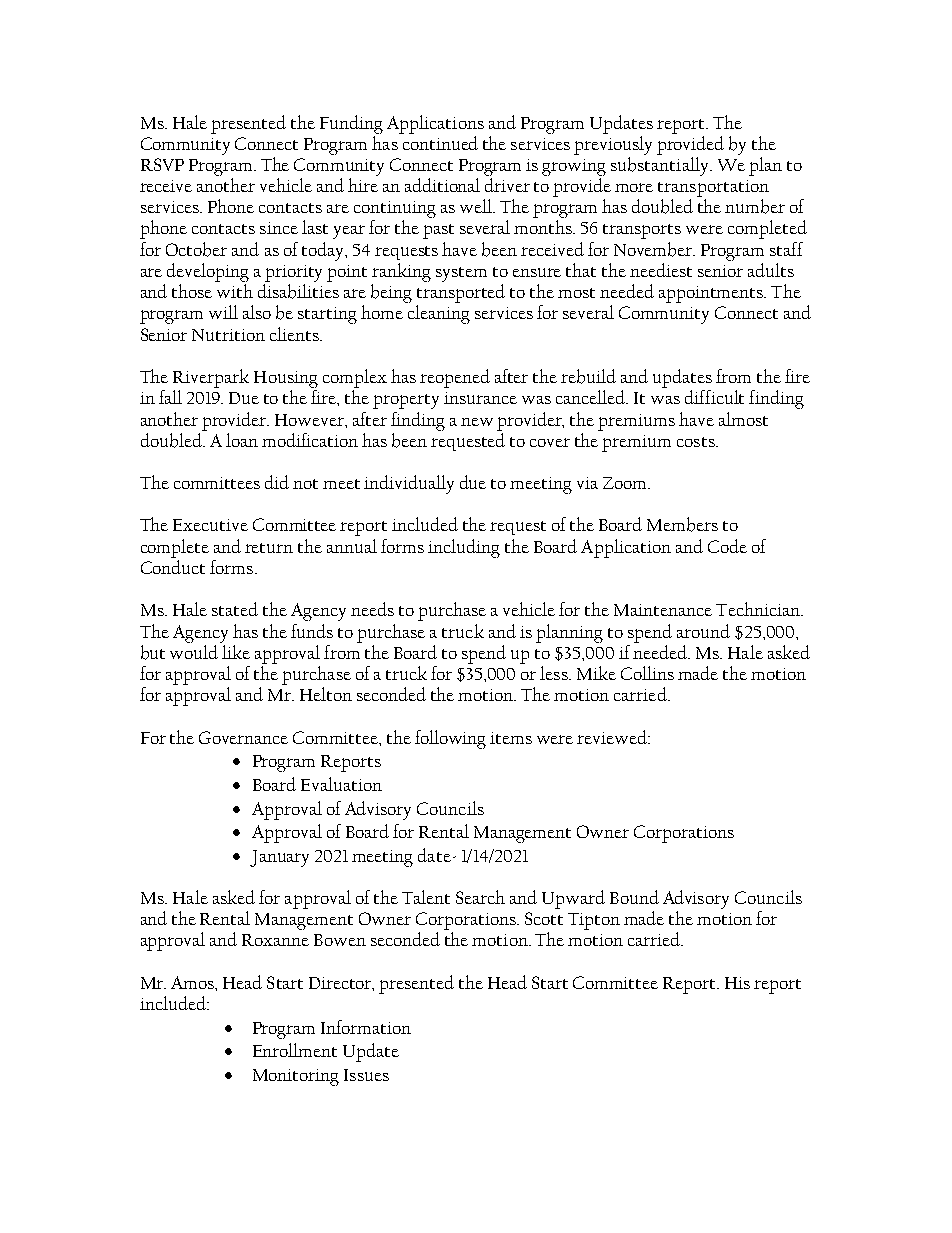 This page has width=952, height=1233. What do you see at coordinates (162, 164) in the page?
I see `RSVP` at bounding box center [162, 164].
